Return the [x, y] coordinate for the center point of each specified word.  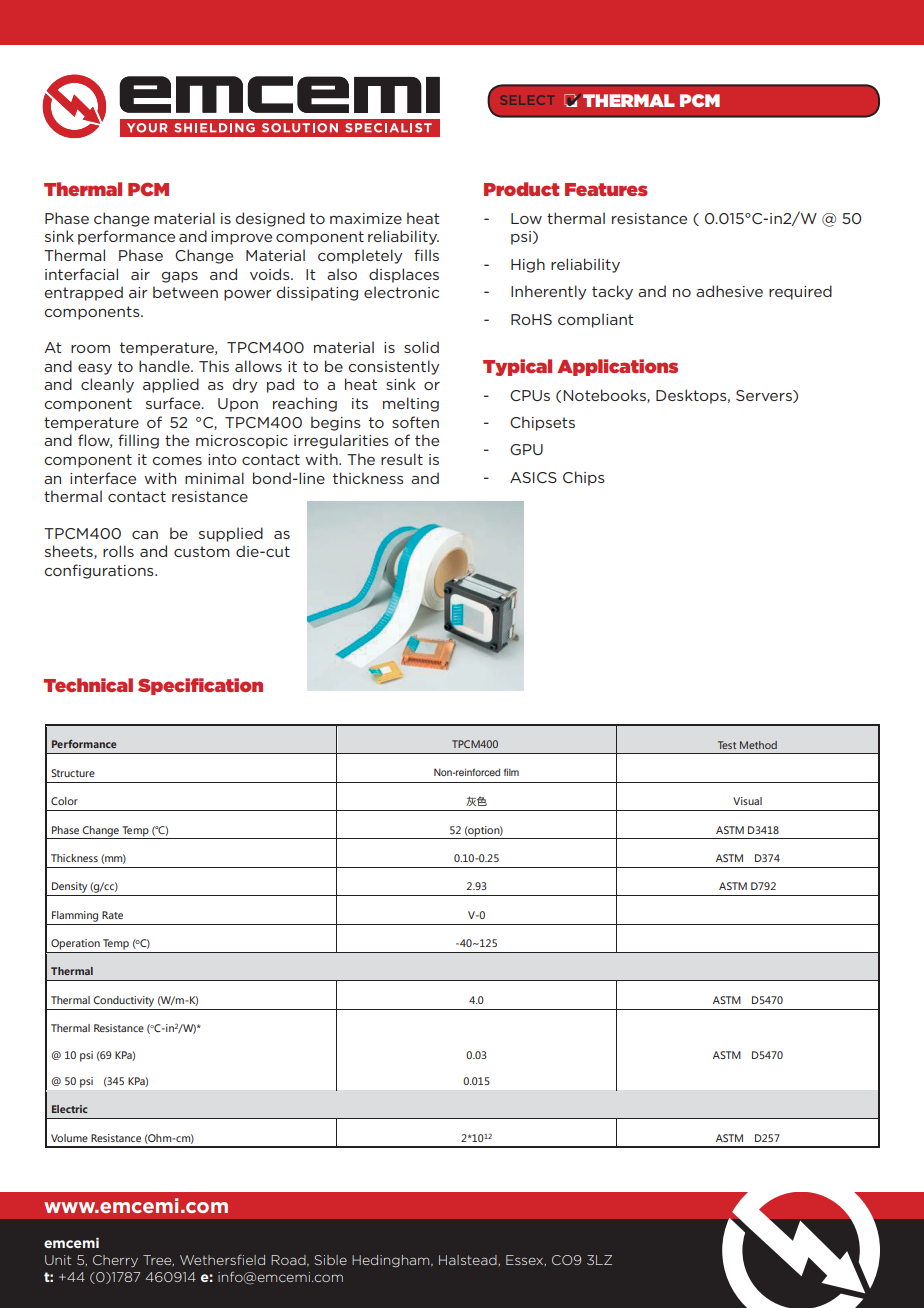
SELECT [527, 100]
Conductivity [123, 1001]
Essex [526, 1260]
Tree [158, 1260]
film [511, 772]
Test [727, 745]
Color [64, 801]
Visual [747, 801]
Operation [75, 944]
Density [69, 887]
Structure [73, 773]
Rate [112, 915]
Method [758, 745]
